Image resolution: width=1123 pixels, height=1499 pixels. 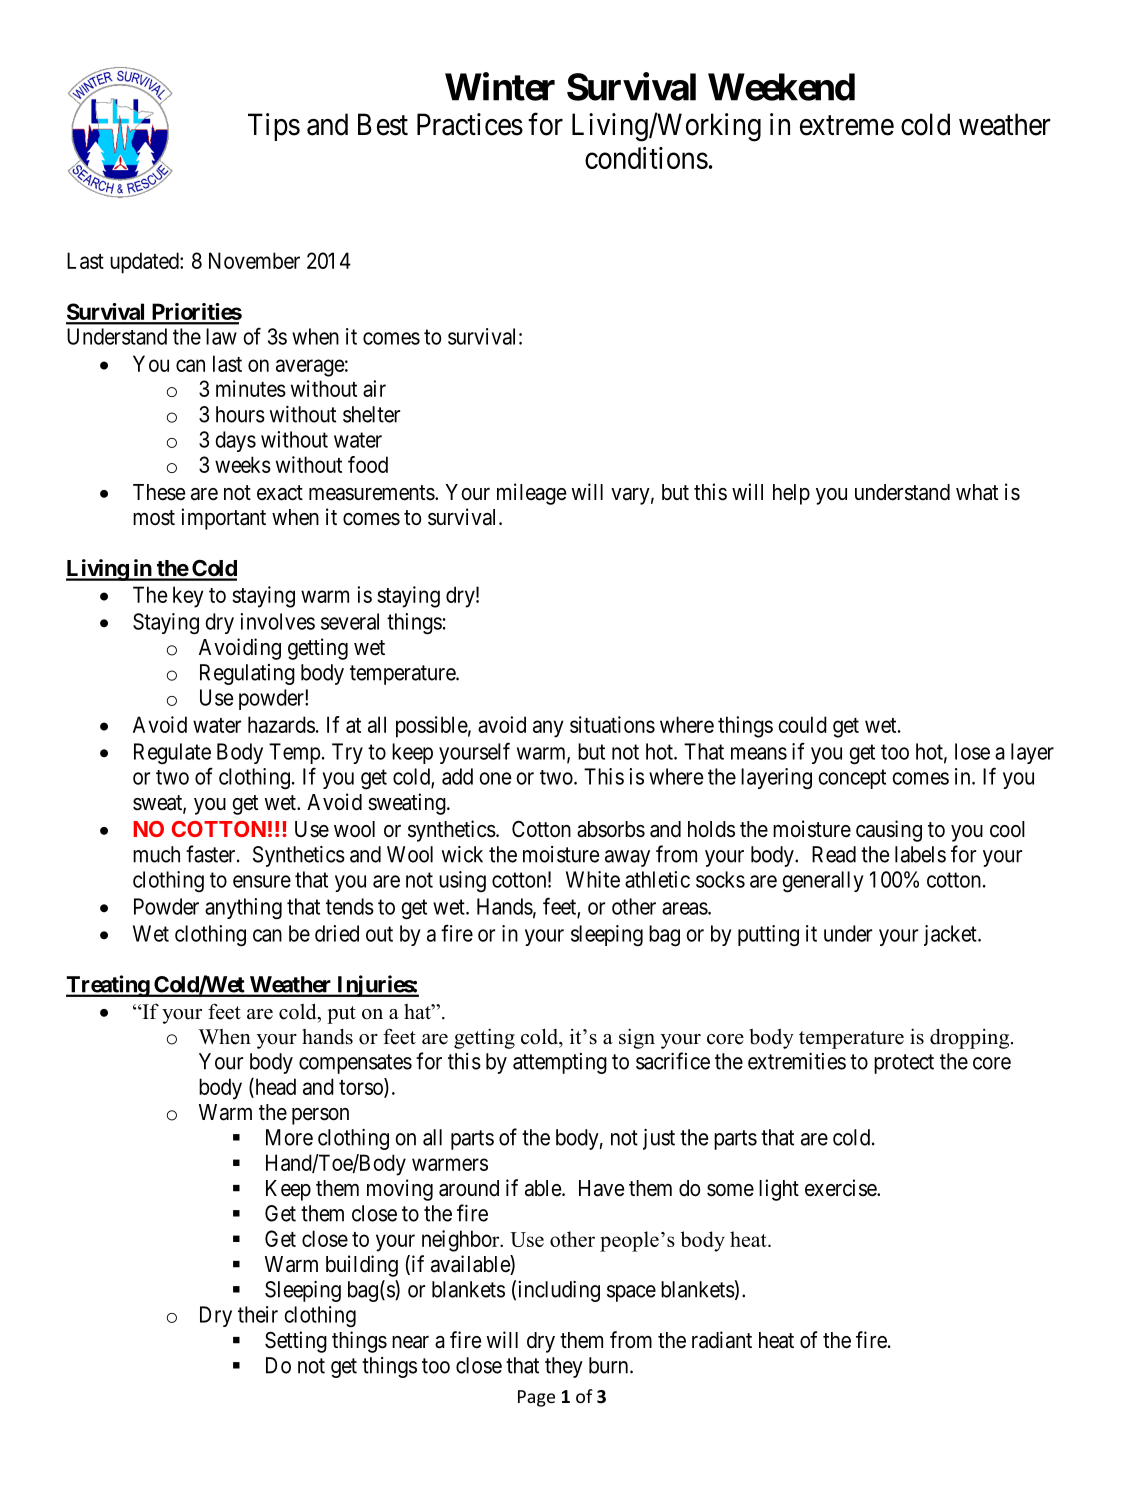 What do you see at coordinates (383, 124) in the screenshot?
I see `Best` at bounding box center [383, 124].
